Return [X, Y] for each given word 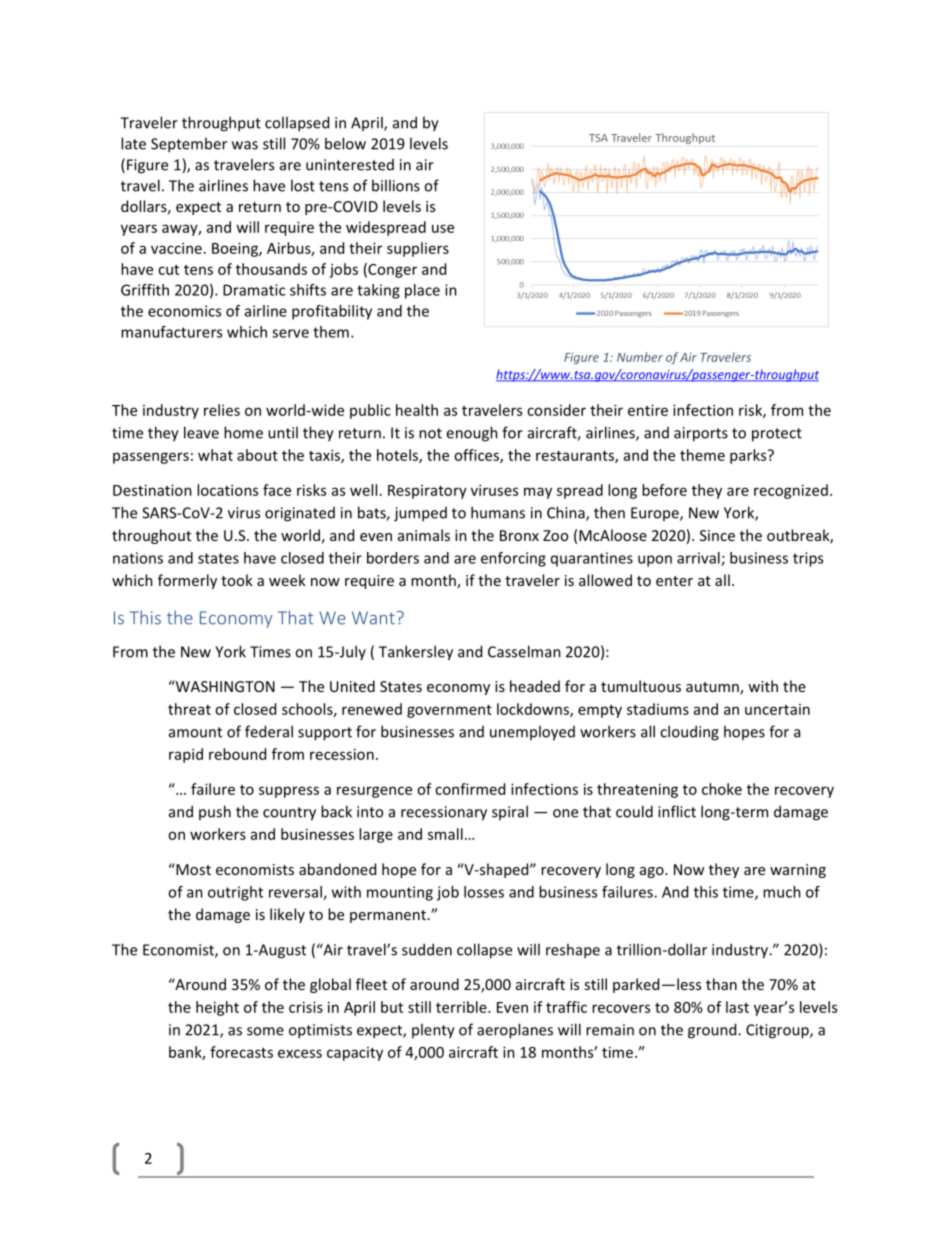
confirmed [470, 789]
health [417, 410]
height [217, 1008]
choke [722, 789]
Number [640, 357]
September [189, 145]
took [237, 580]
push [215, 812]
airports [701, 434]
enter [674, 581]
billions [396, 185]
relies [222, 410]
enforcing [513, 559]
